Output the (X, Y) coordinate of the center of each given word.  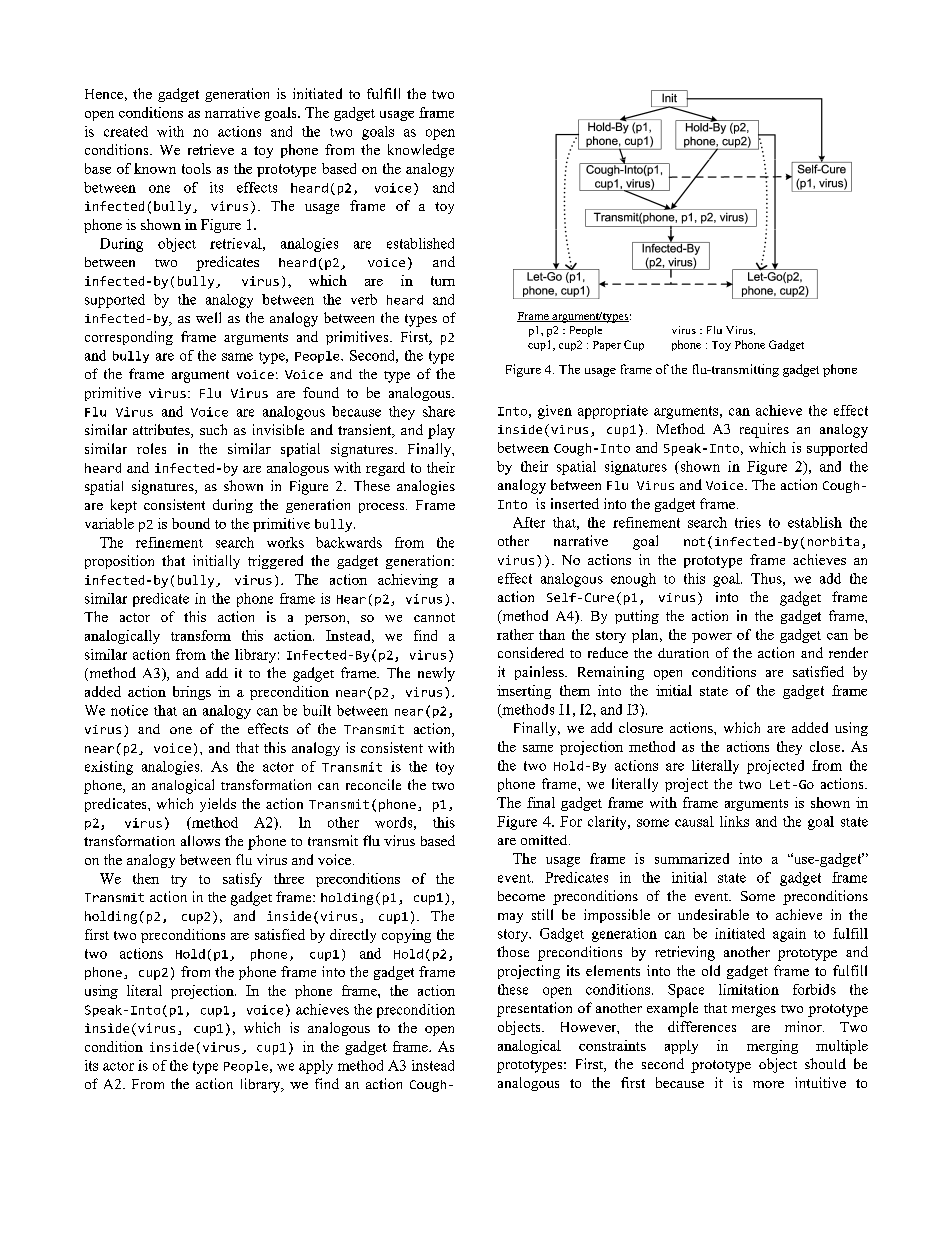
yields (218, 805)
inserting (524, 692)
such (213, 429)
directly (353, 936)
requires (764, 430)
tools (196, 168)
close (826, 746)
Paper (607, 346)
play (441, 431)
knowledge (421, 151)
